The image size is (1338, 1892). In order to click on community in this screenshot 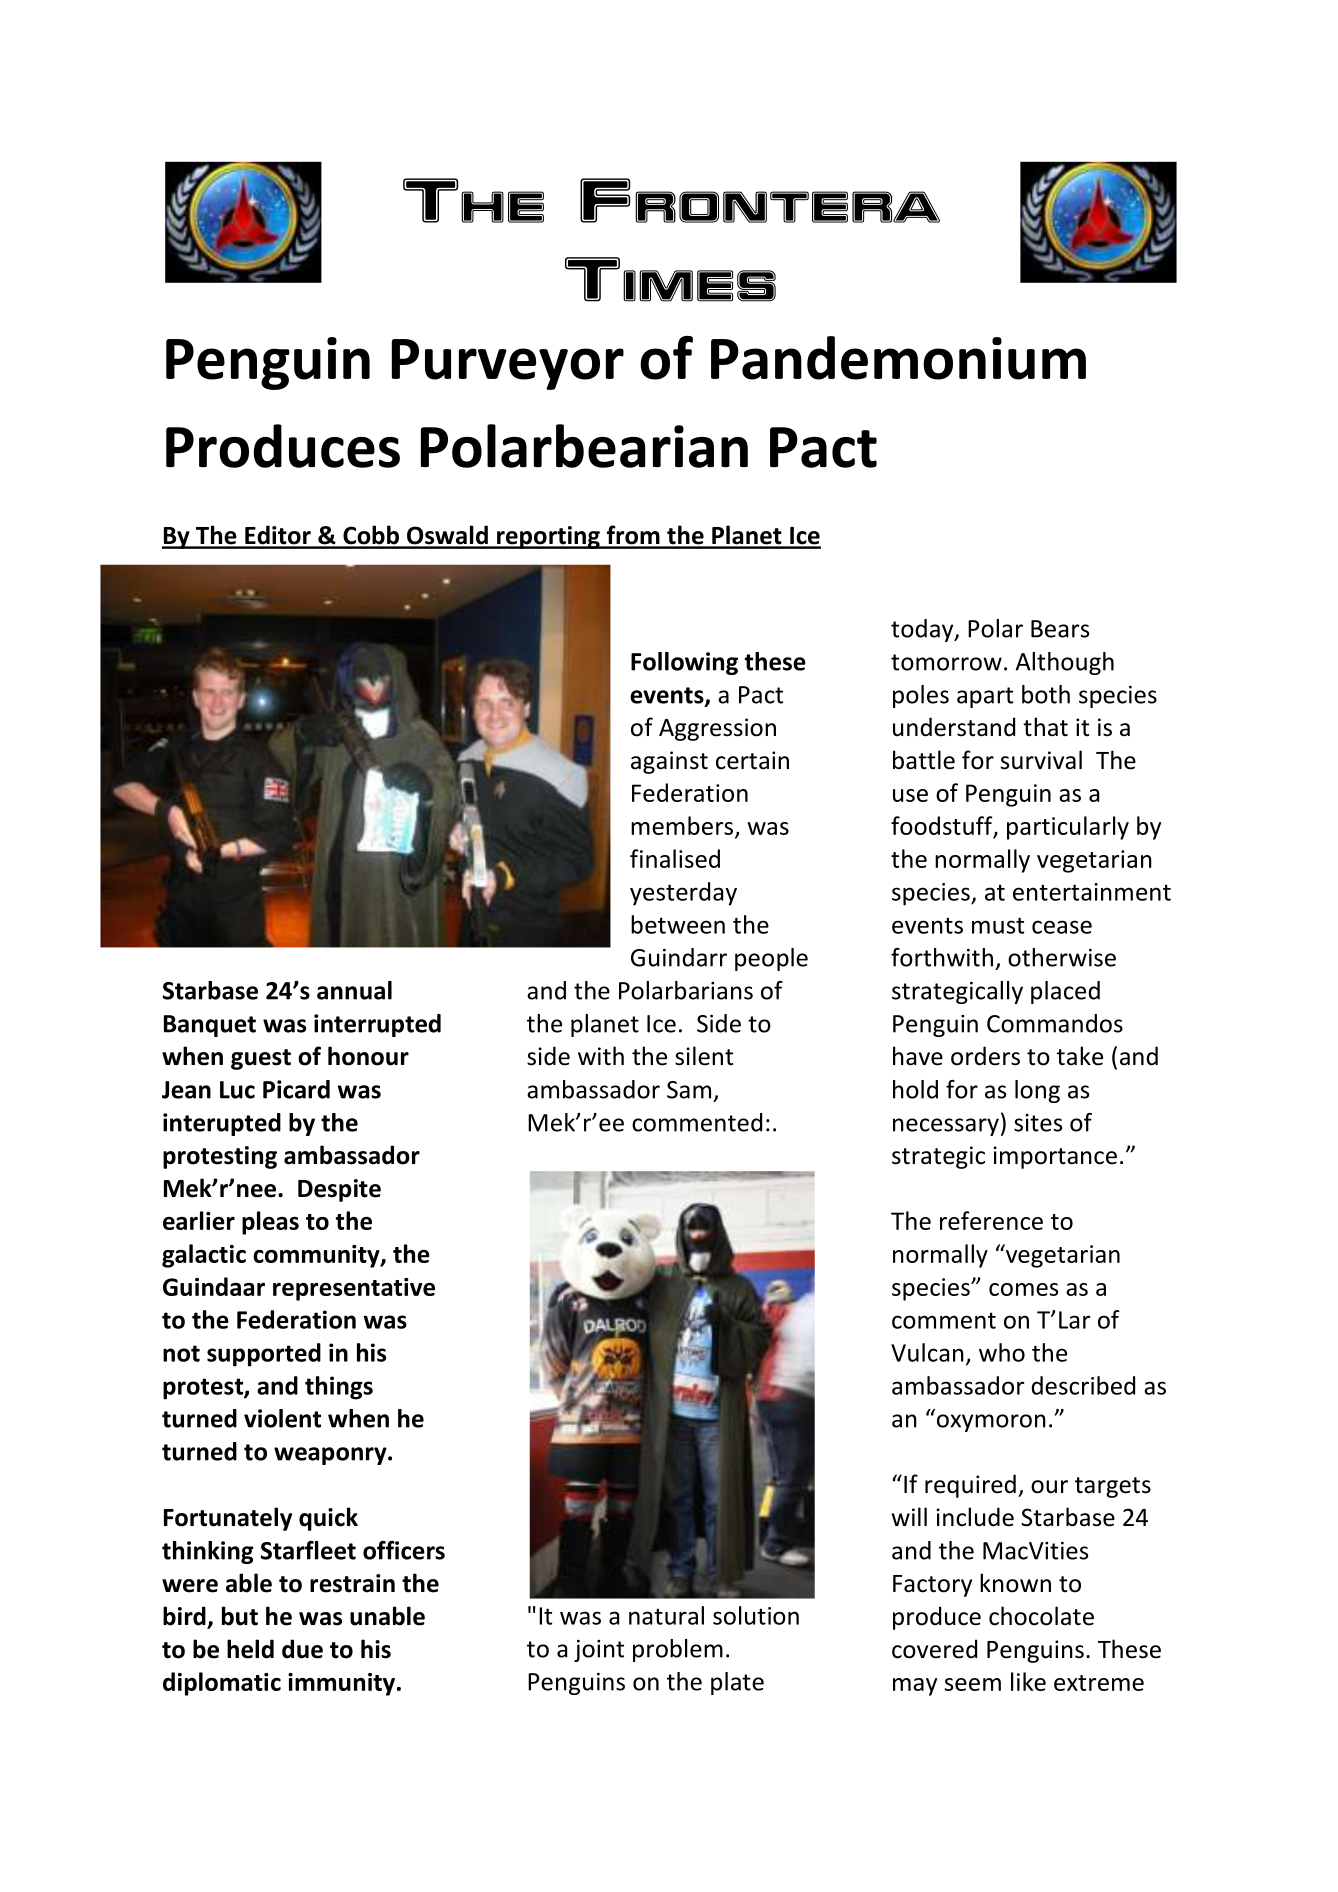, I will do `click(317, 1256)`.
